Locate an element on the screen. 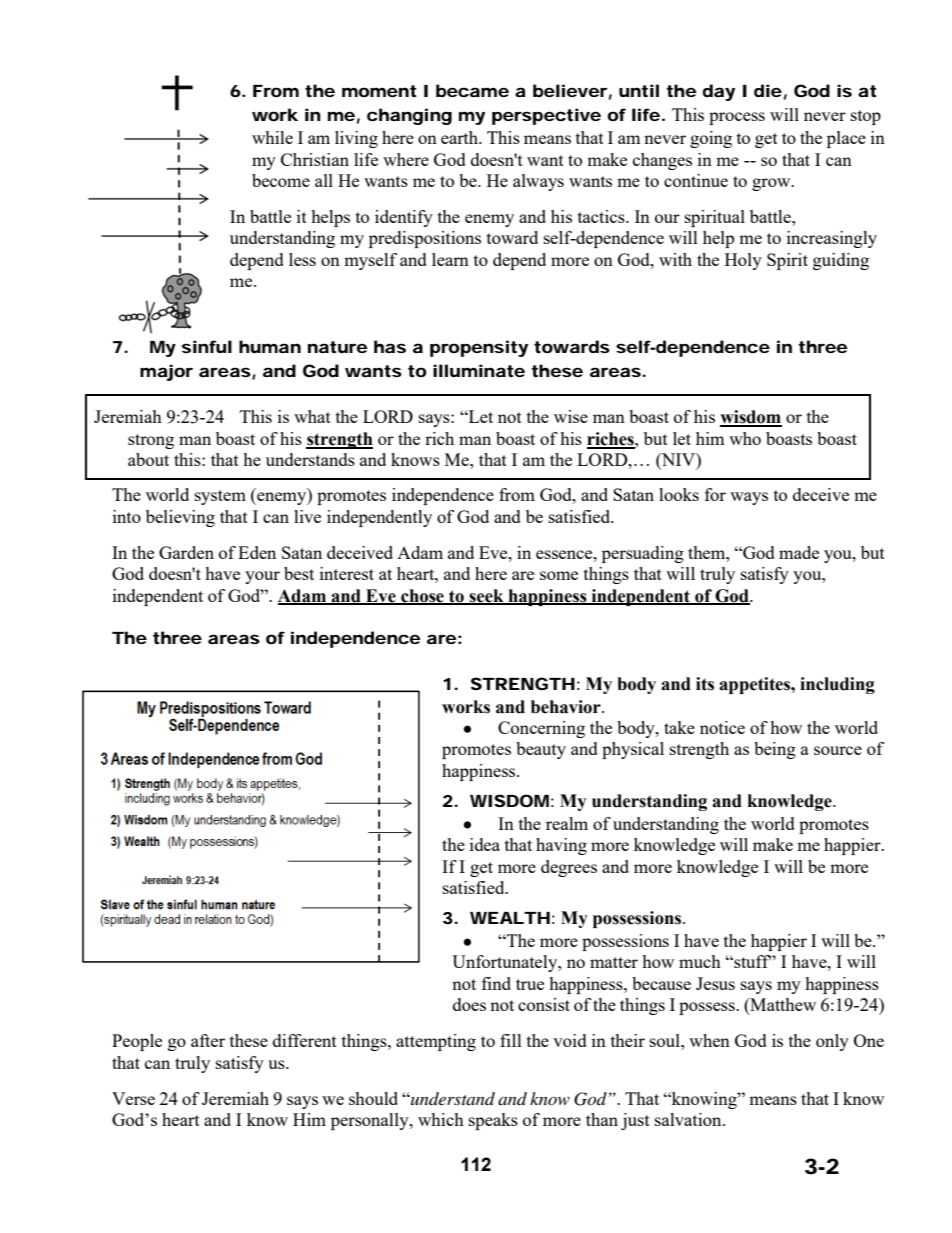 This screenshot has width=952, height=1233. only is located at coordinates (832, 1042).
